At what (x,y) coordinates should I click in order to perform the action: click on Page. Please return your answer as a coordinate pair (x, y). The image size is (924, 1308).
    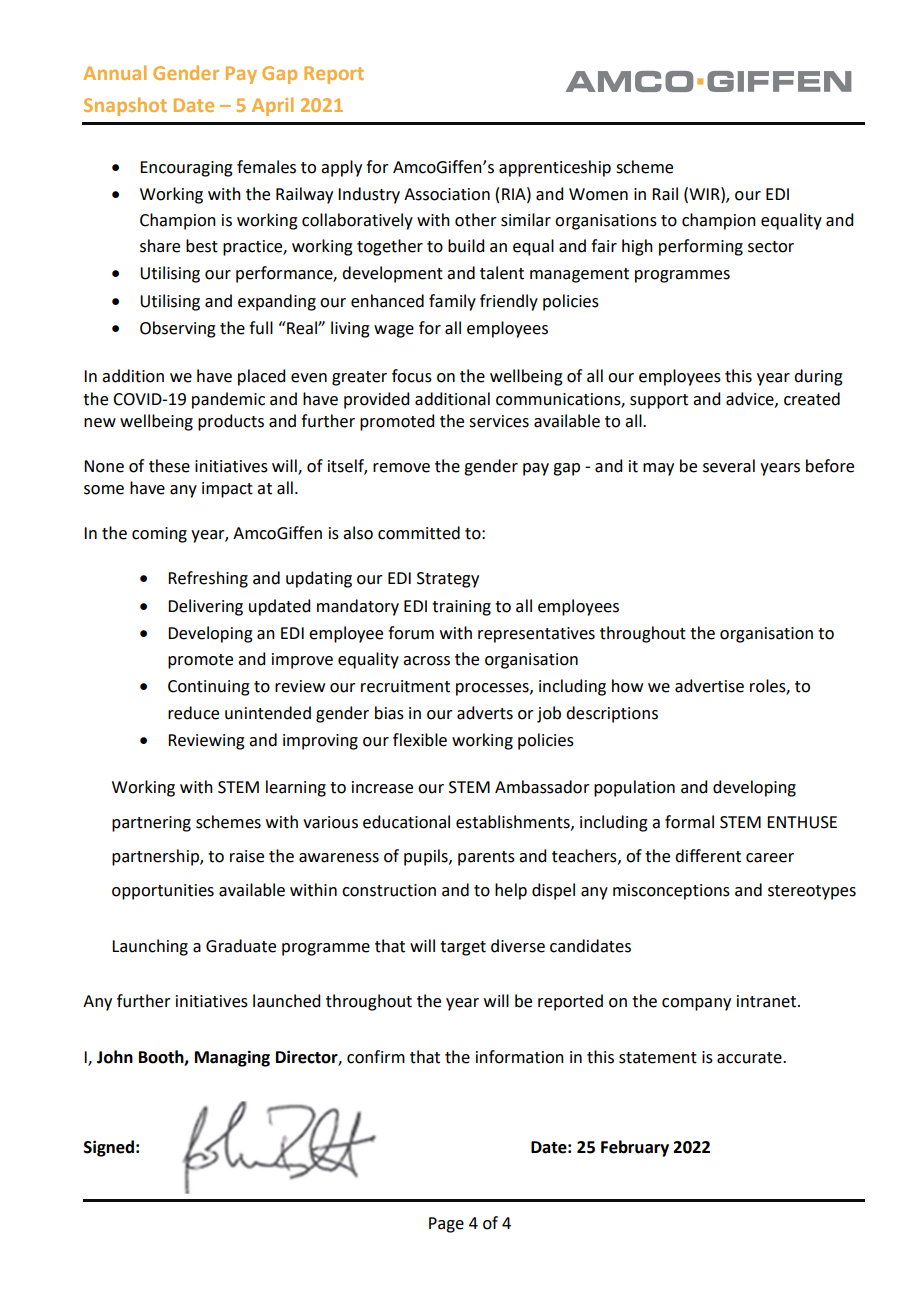
    Looking at the image, I should click on (446, 1225).
